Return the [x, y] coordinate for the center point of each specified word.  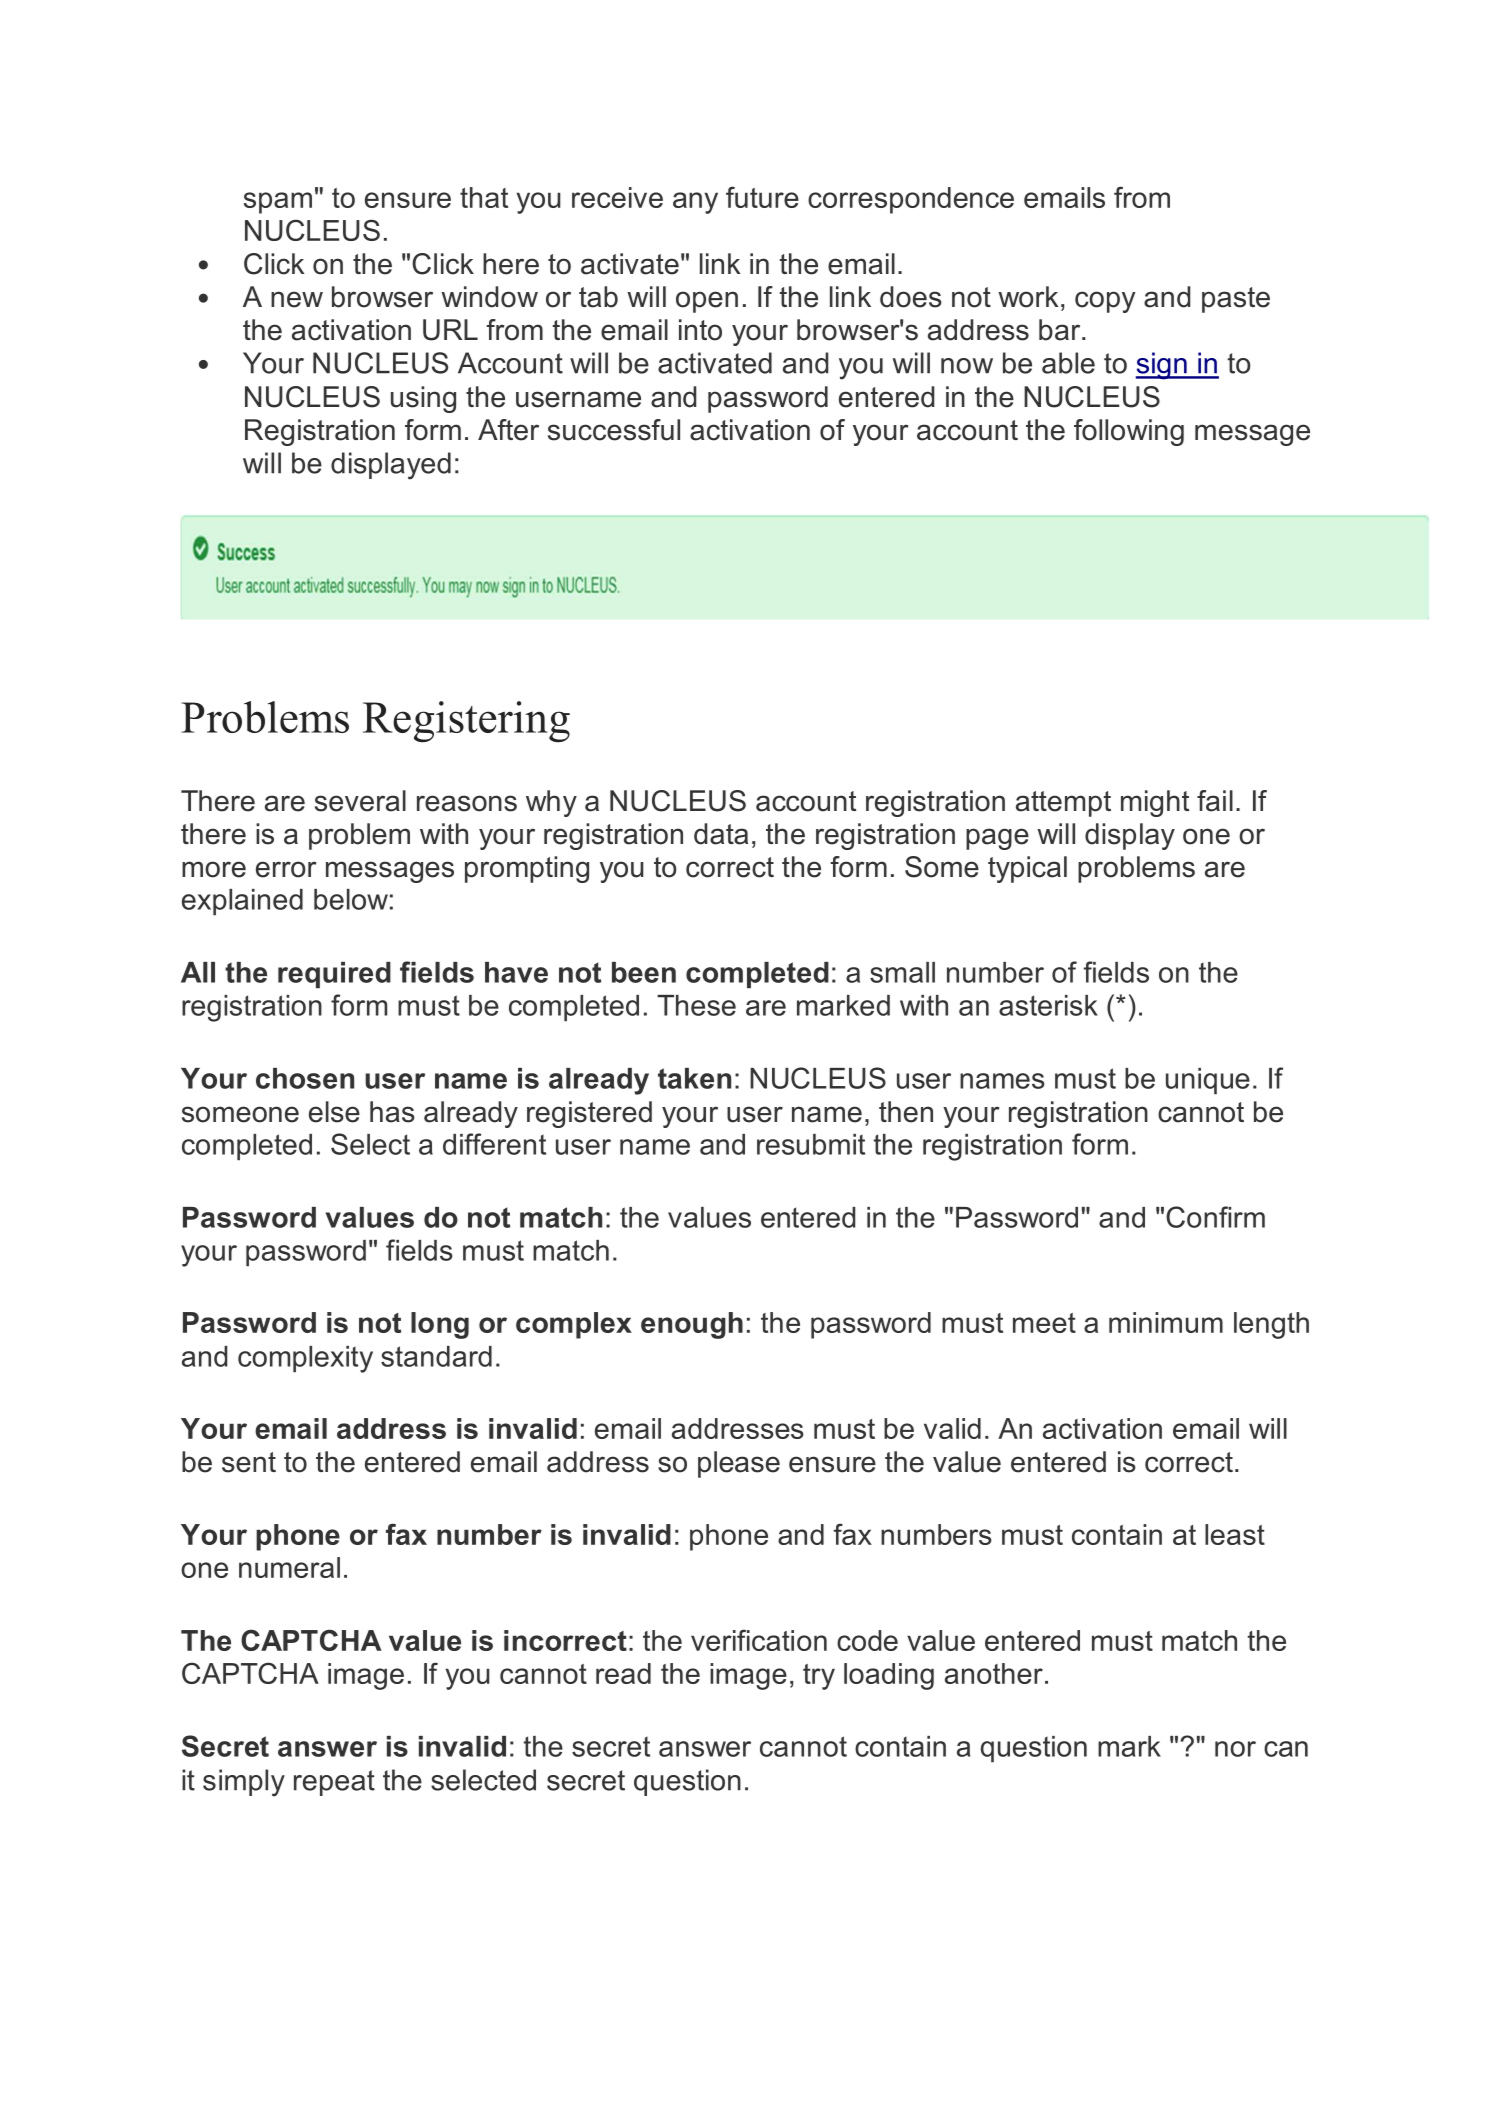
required [334, 975]
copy [1105, 302]
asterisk [1048, 1005]
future [762, 197]
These [696, 1005]
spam [278, 203]
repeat [334, 1783]
